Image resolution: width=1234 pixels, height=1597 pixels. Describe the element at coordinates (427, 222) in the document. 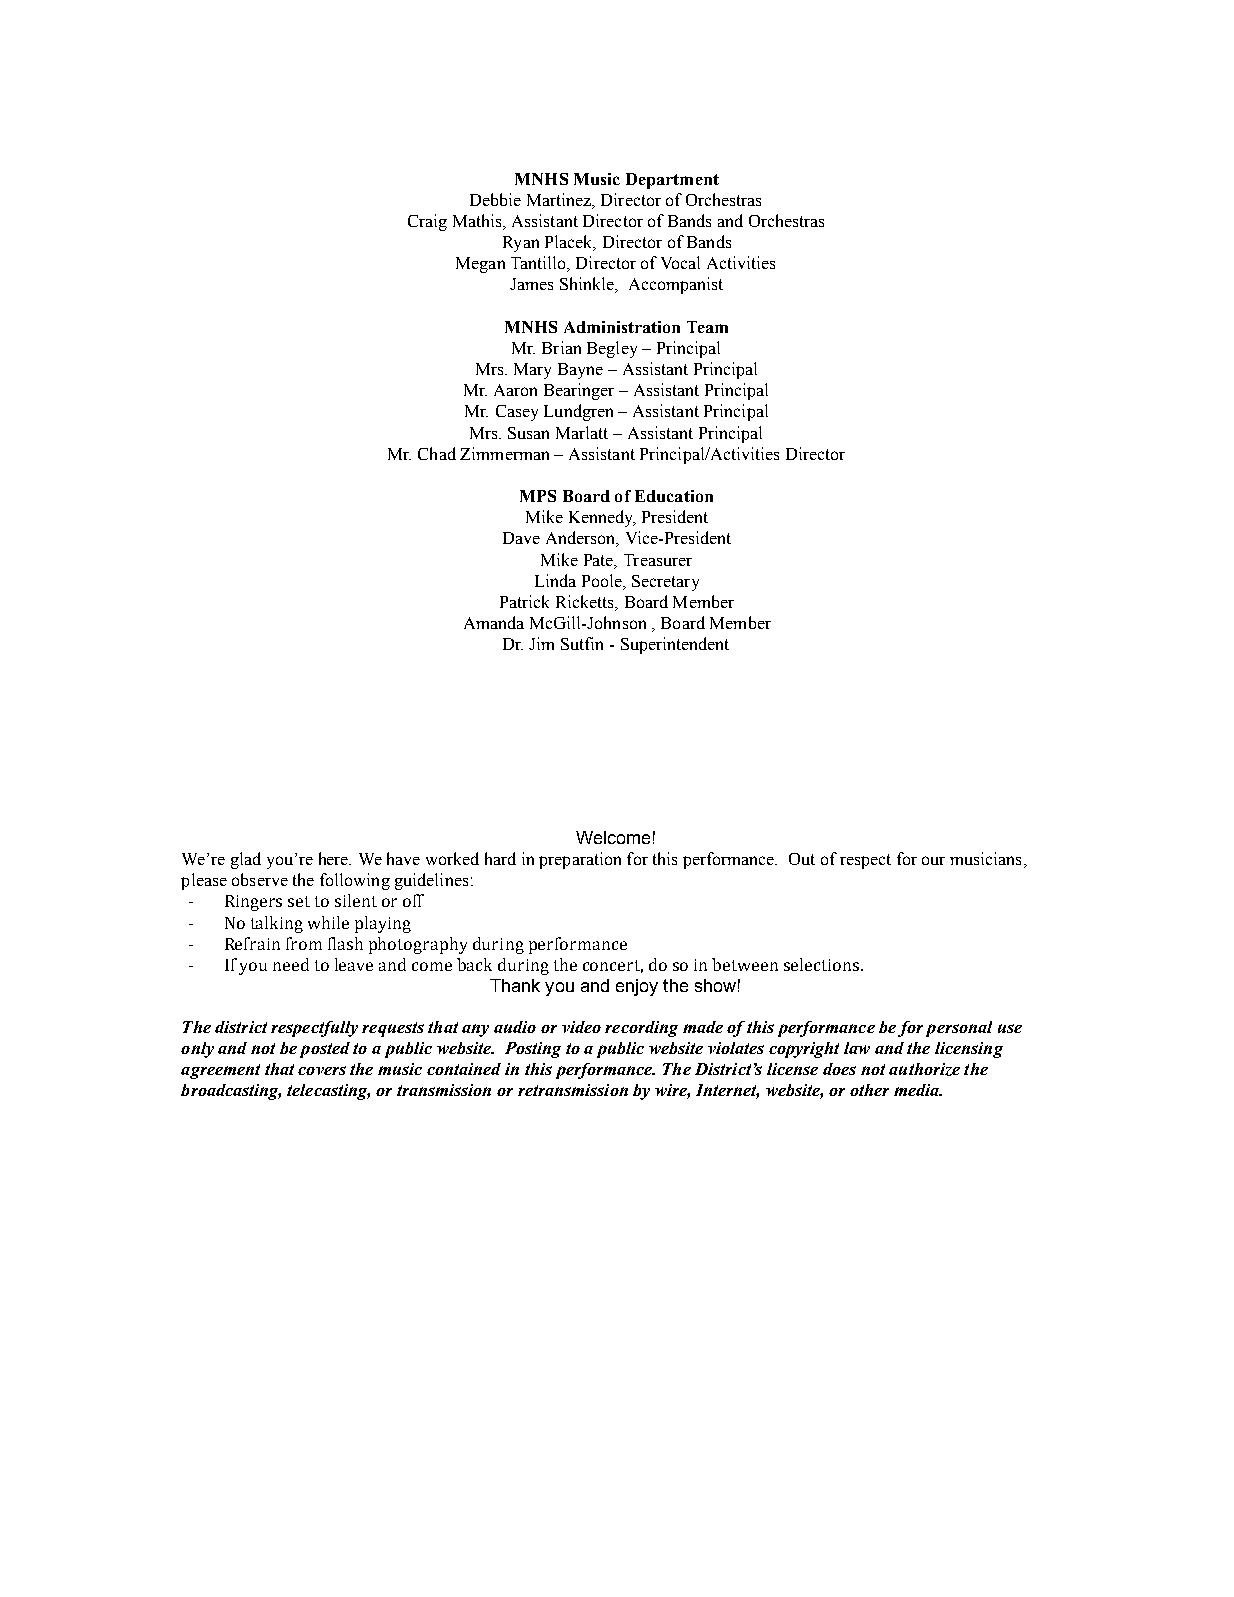

I see `Craig` at that location.
